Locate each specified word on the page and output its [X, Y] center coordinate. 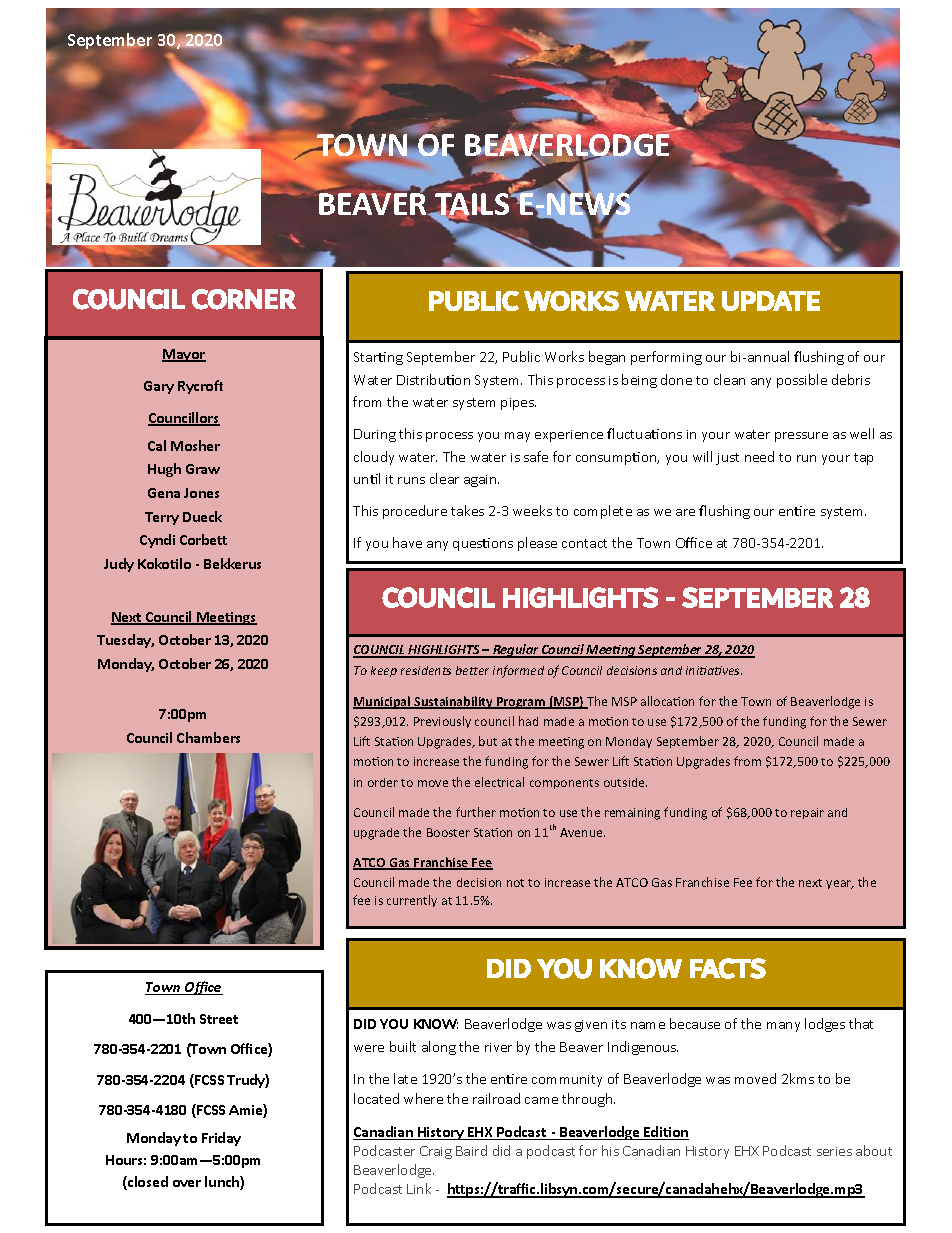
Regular [516, 651]
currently [412, 901]
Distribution [433, 379]
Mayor [184, 355]
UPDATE [771, 301]
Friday [221, 1139]
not [515, 883]
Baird [471, 1150]
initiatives [714, 670]
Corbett [203, 539]
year [840, 884]
